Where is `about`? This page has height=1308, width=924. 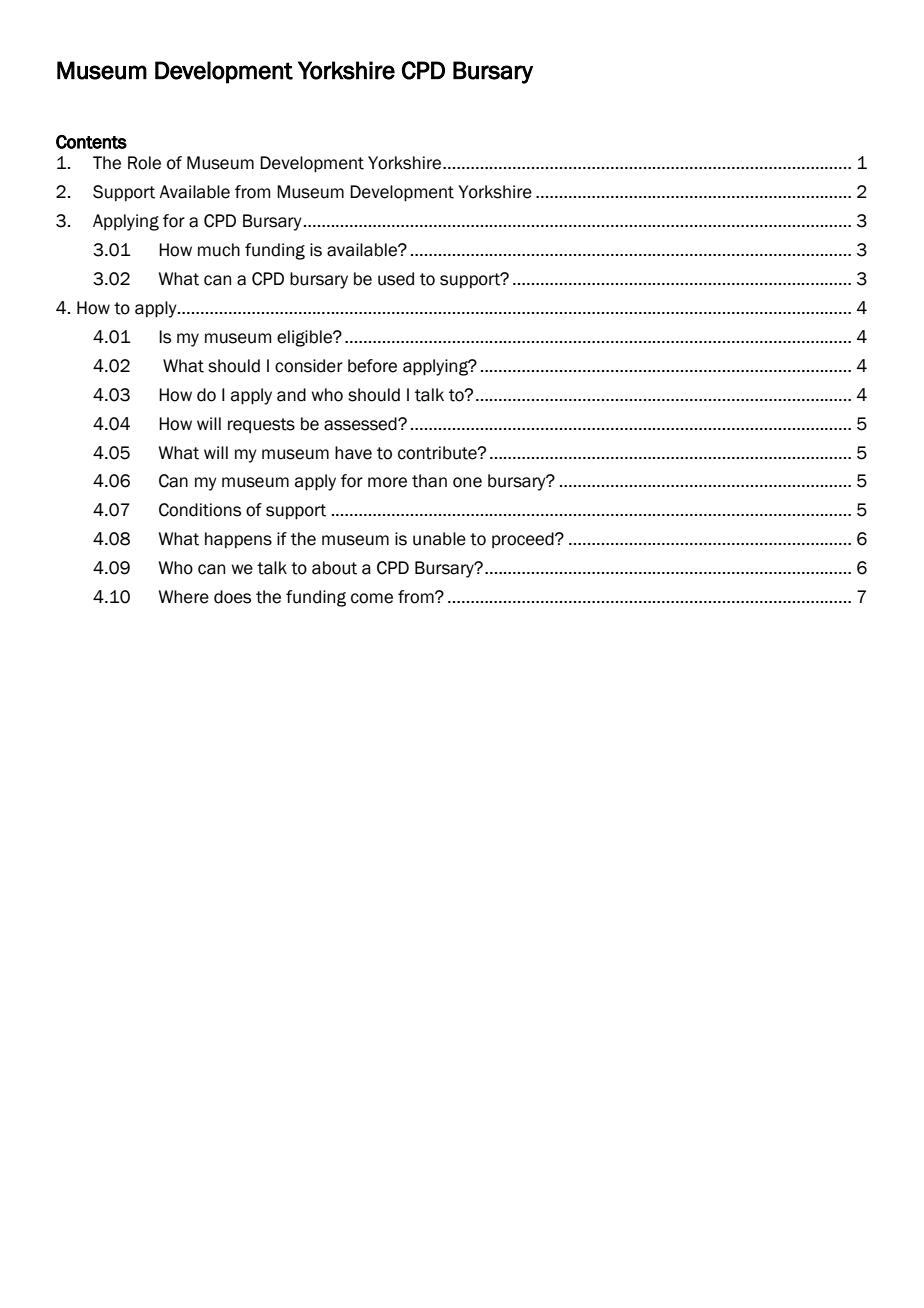
about is located at coordinates (334, 568).
